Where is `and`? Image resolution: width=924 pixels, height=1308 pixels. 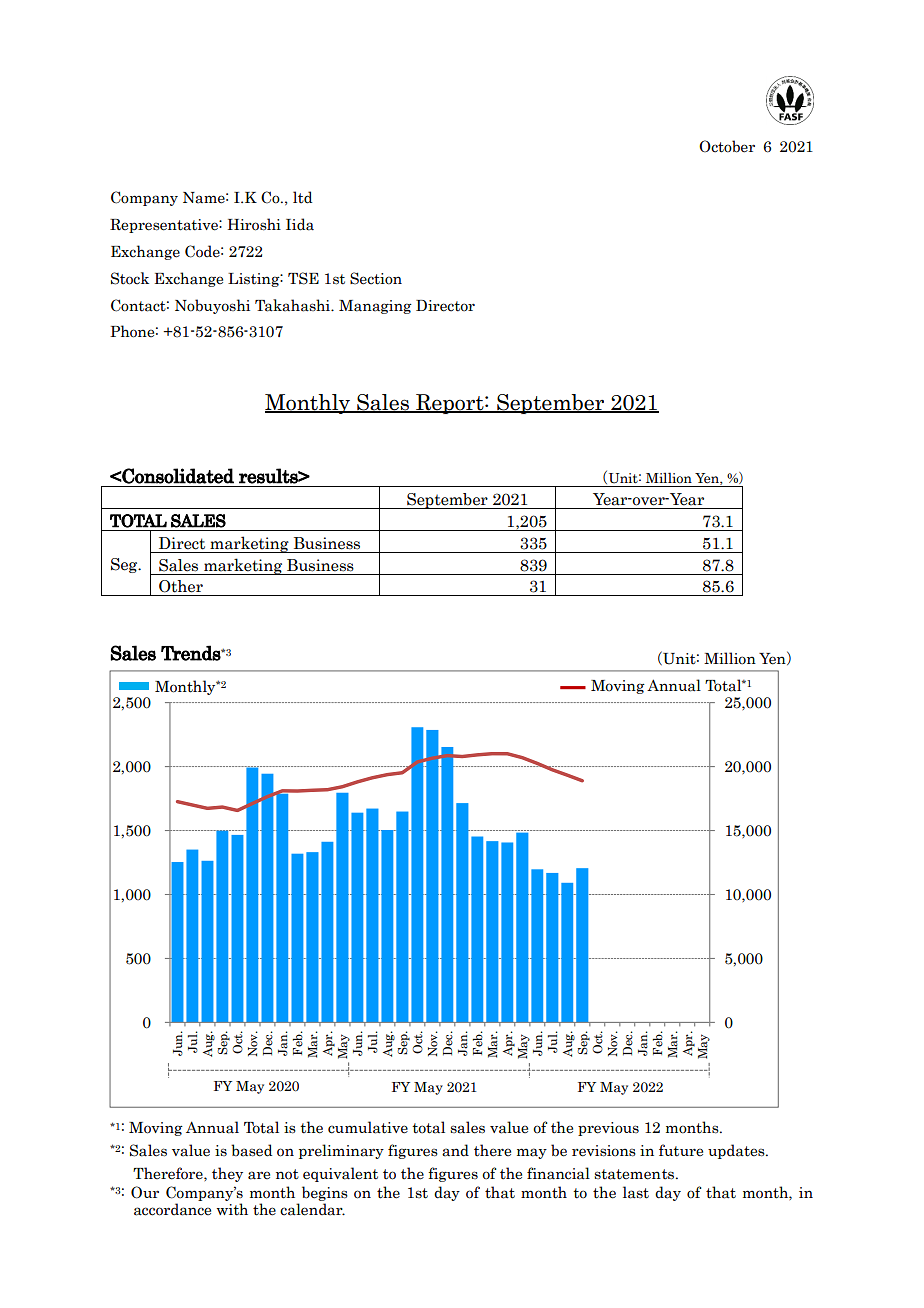
and is located at coordinates (455, 1150).
